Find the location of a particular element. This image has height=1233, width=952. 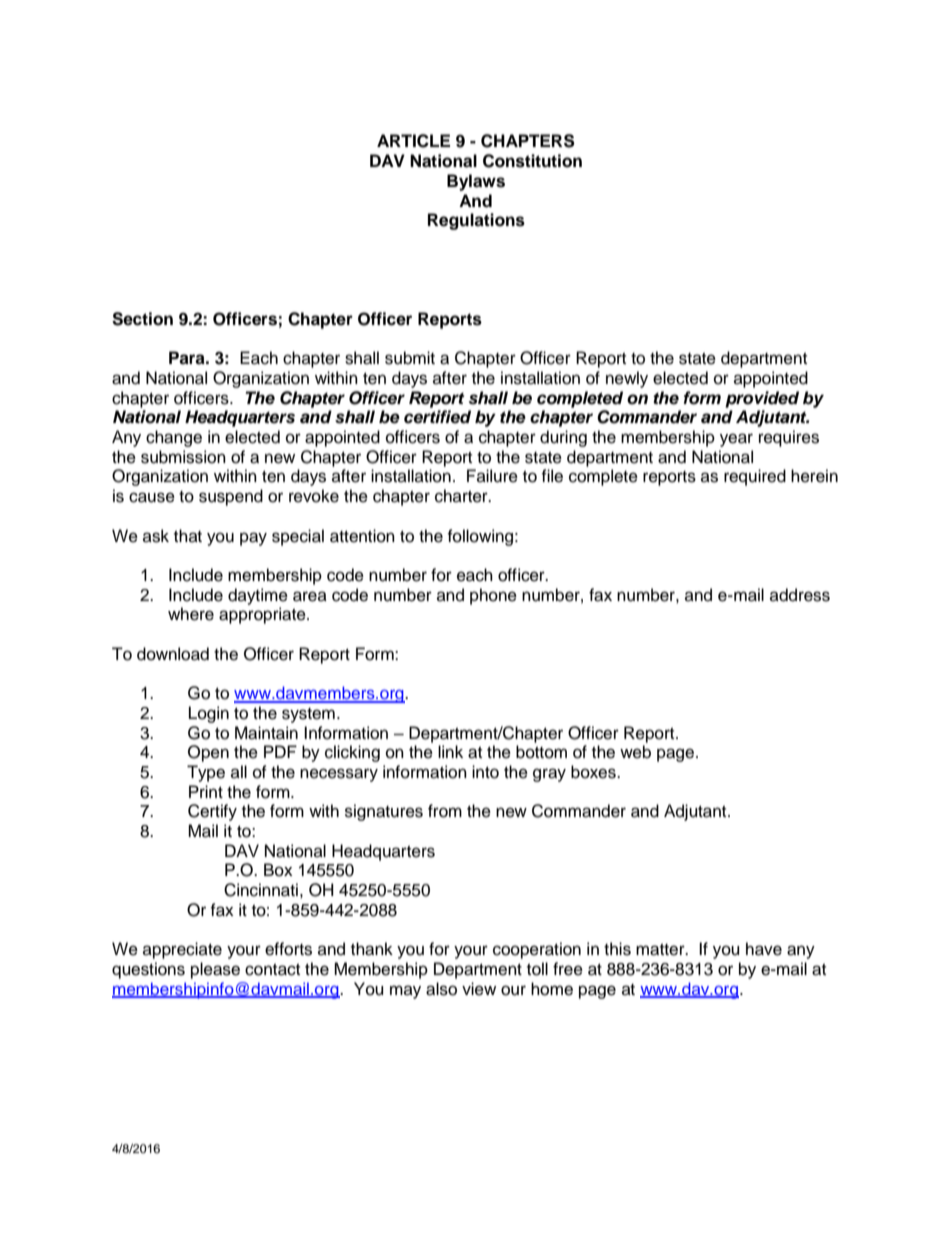

suspend is located at coordinates (231, 497).
